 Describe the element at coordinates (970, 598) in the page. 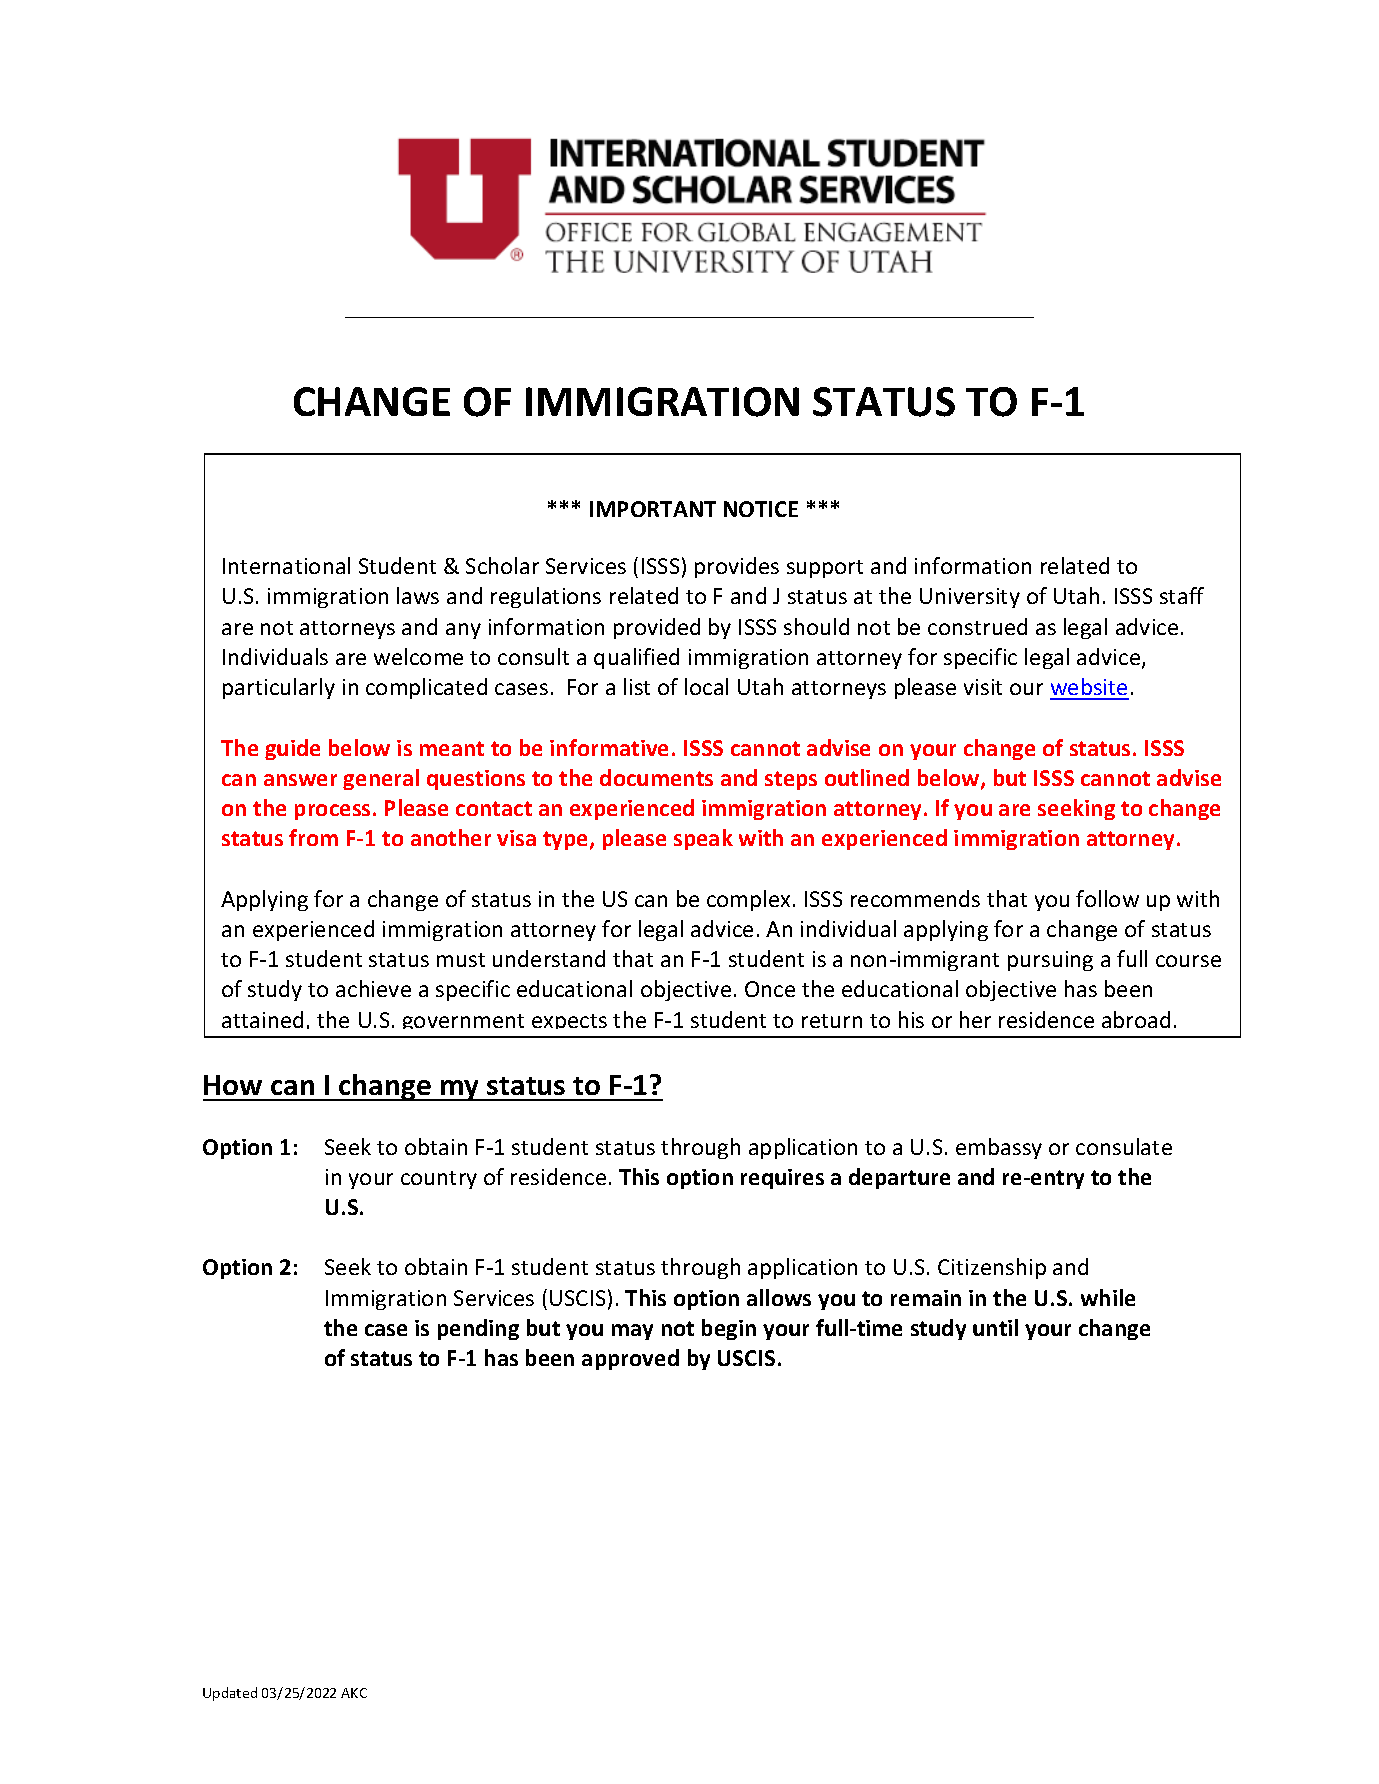

I see `University` at that location.
